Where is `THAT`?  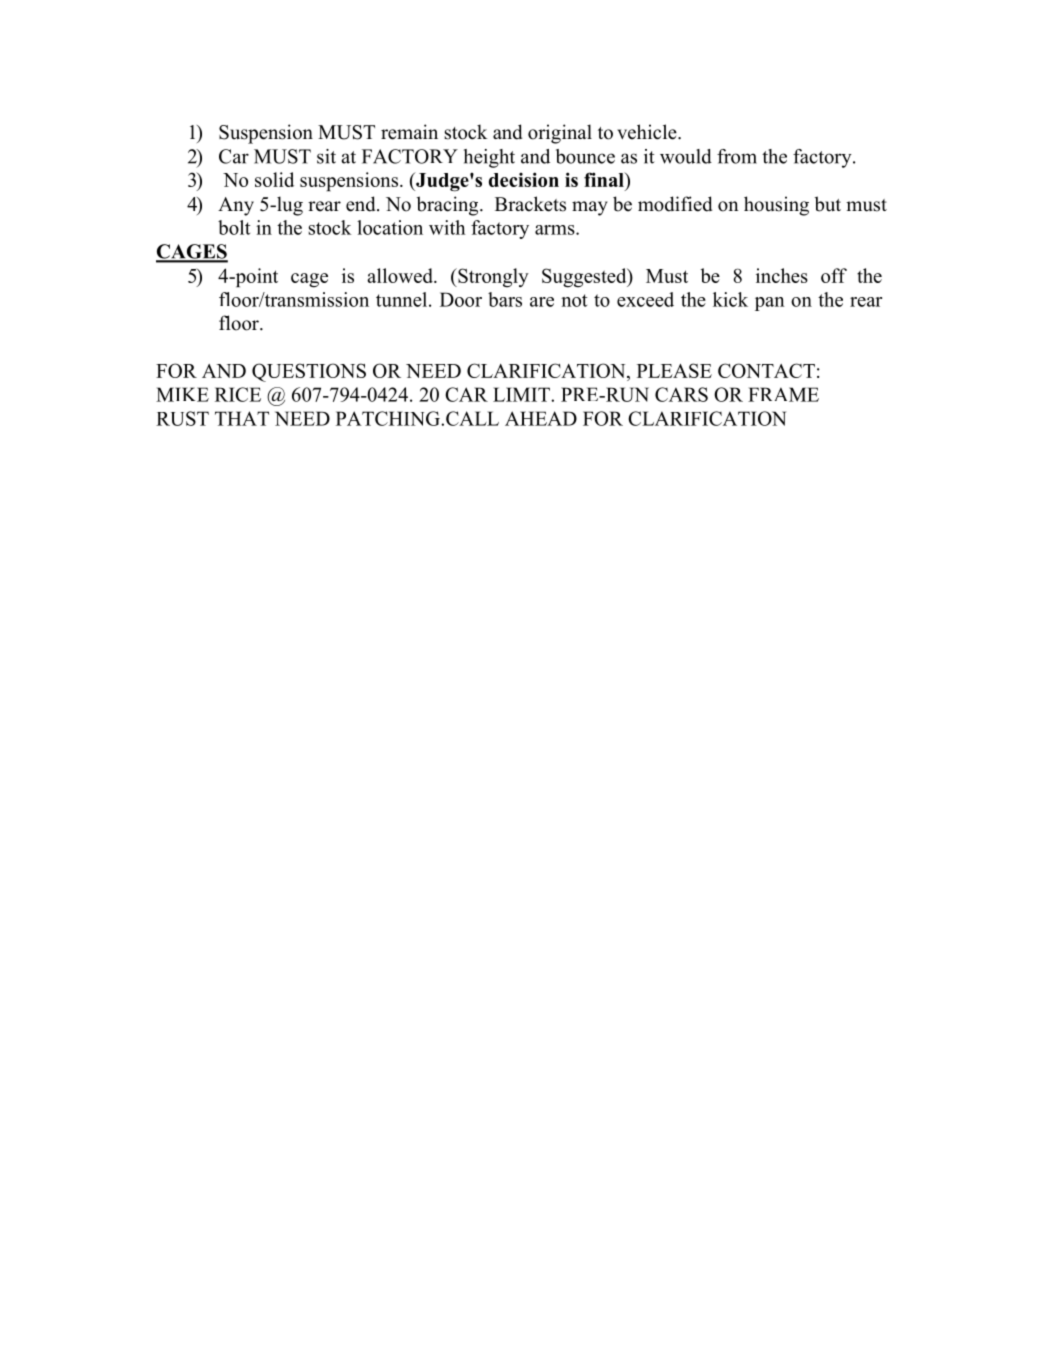
THAT is located at coordinates (242, 418).
